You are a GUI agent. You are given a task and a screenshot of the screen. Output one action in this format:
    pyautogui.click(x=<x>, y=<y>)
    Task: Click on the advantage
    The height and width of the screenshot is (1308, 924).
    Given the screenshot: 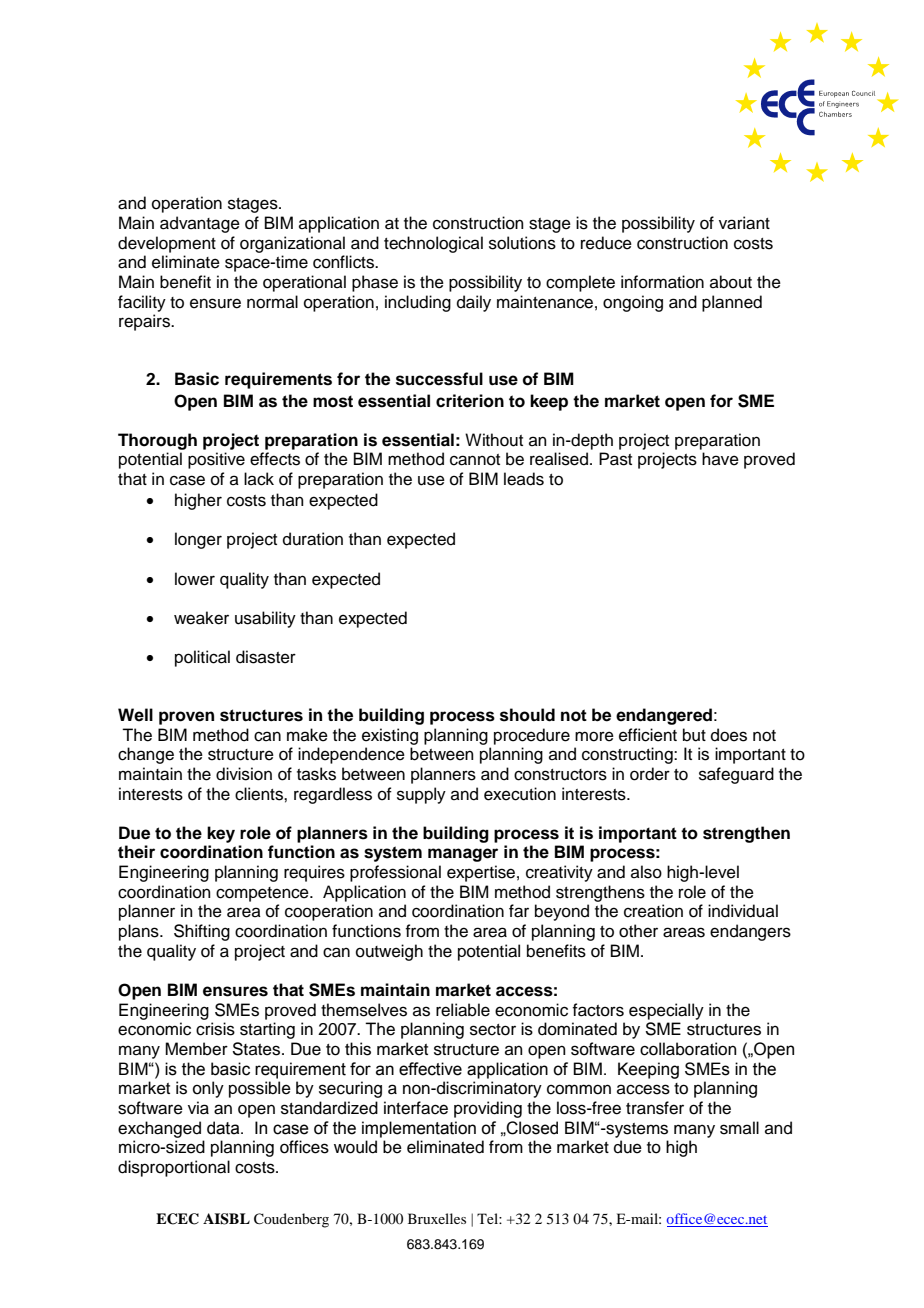 What is the action you would take?
    pyautogui.click(x=200, y=224)
